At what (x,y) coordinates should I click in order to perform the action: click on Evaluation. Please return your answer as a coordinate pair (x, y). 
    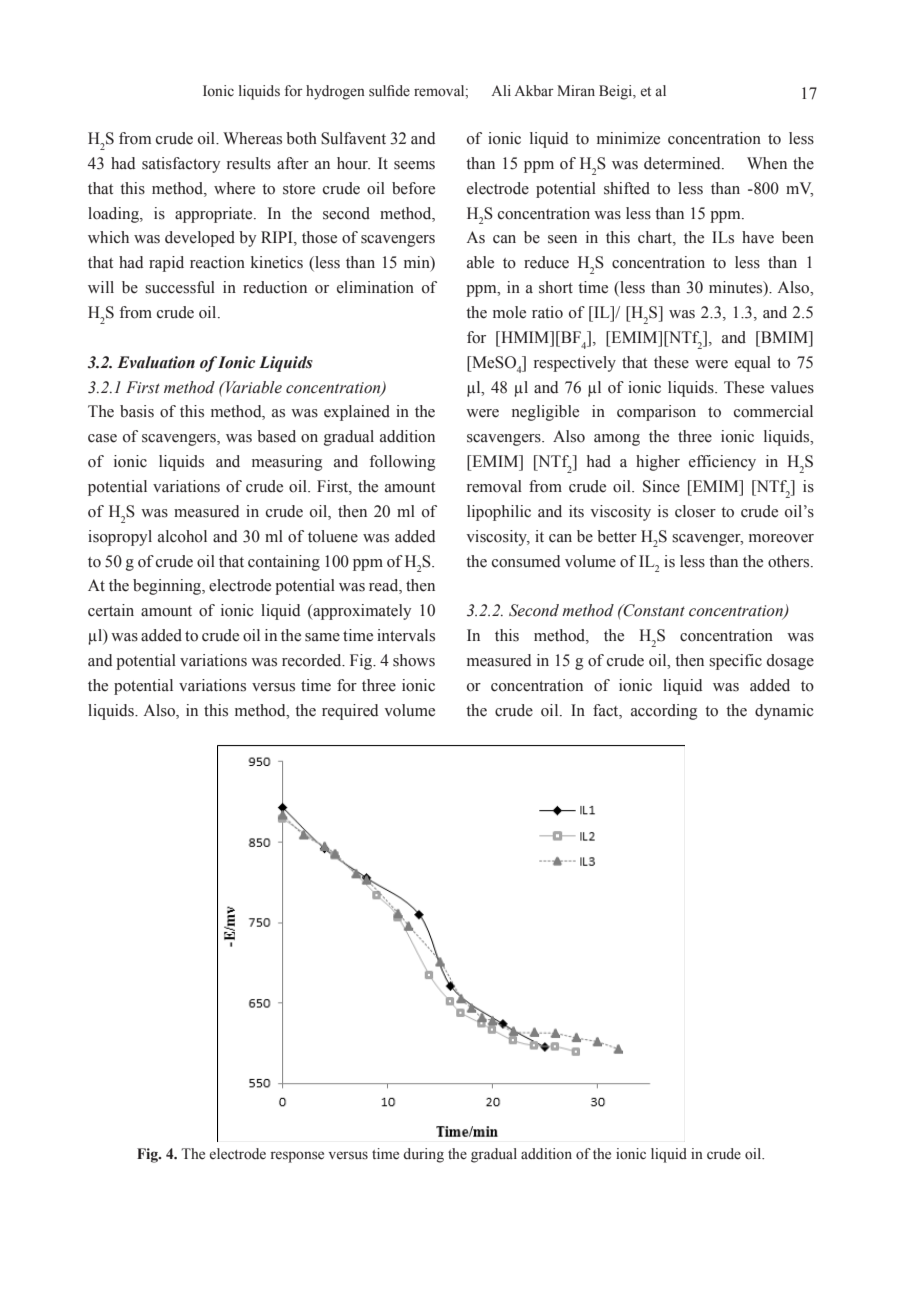
    Looking at the image, I should click on (156, 362).
